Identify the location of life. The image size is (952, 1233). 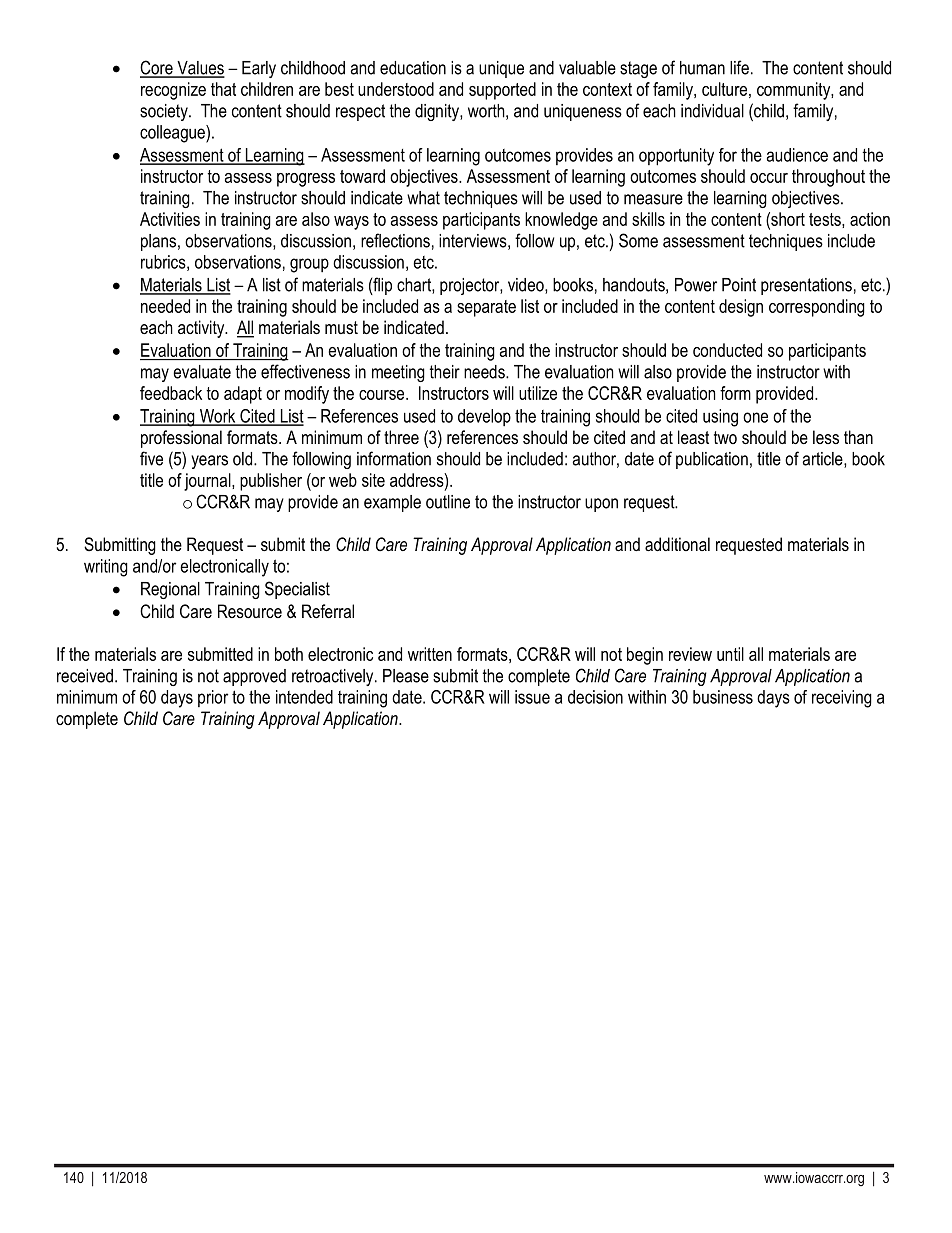
(739, 67).
